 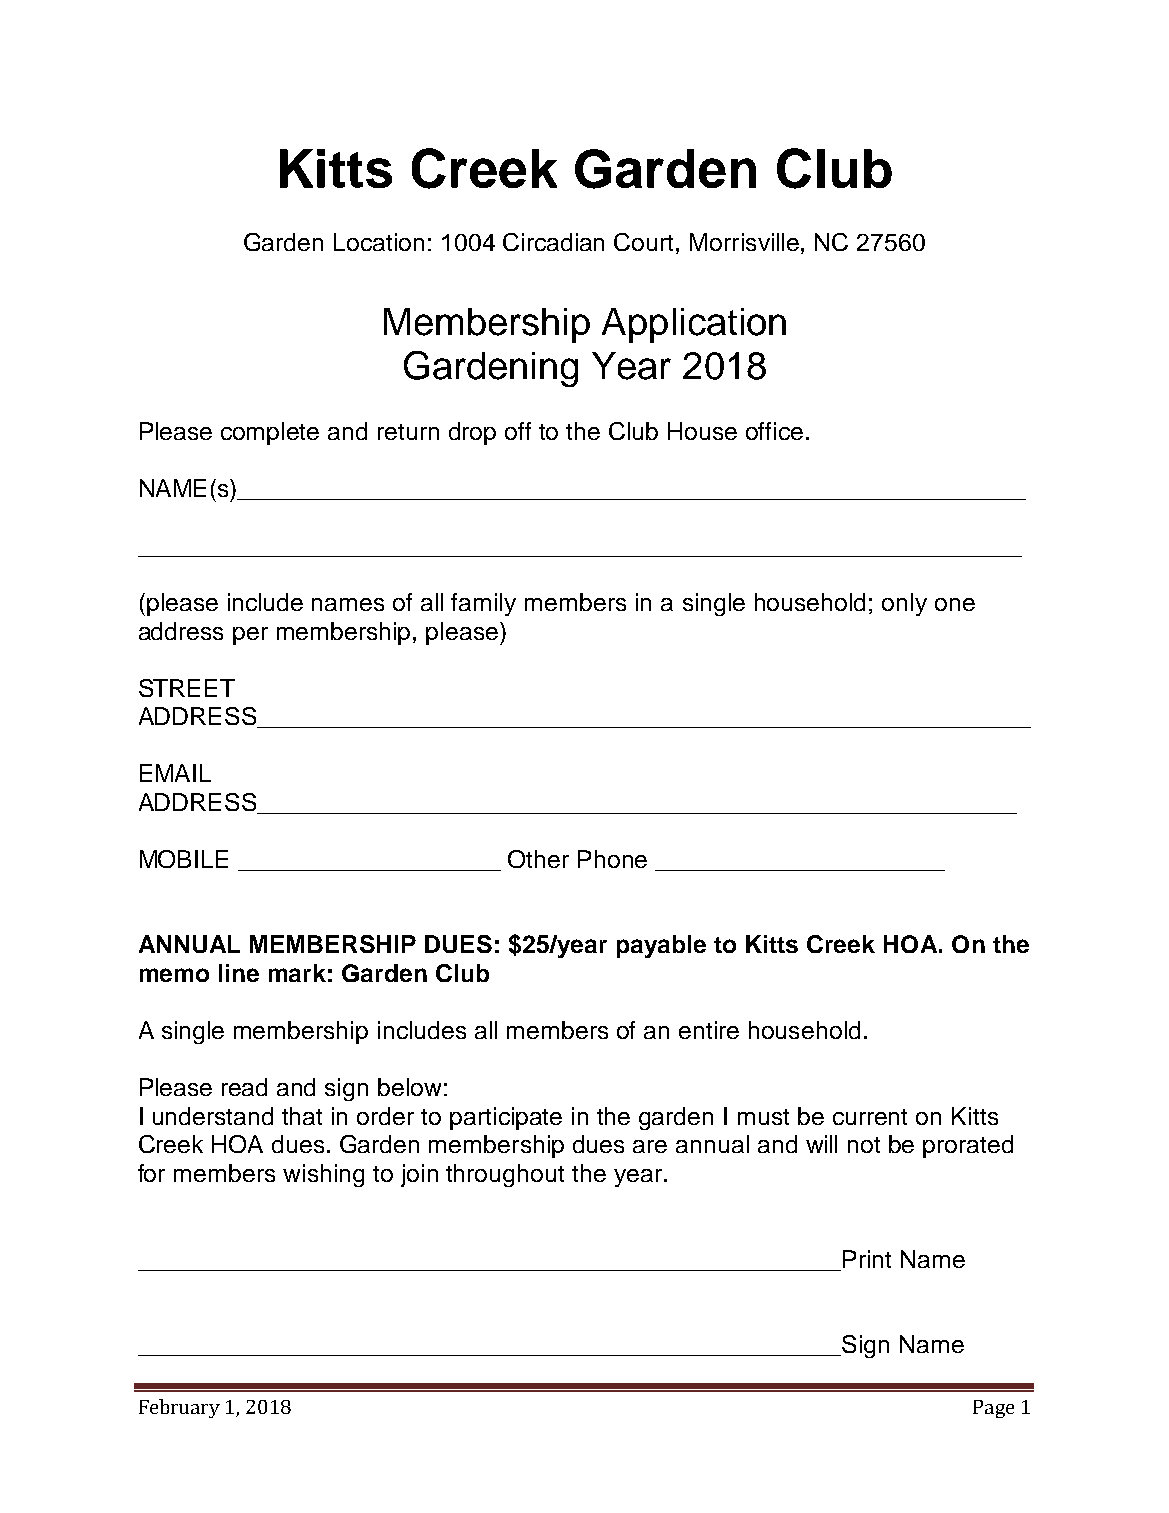 What do you see at coordinates (904, 604) in the screenshot?
I see `only` at bounding box center [904, 604].
